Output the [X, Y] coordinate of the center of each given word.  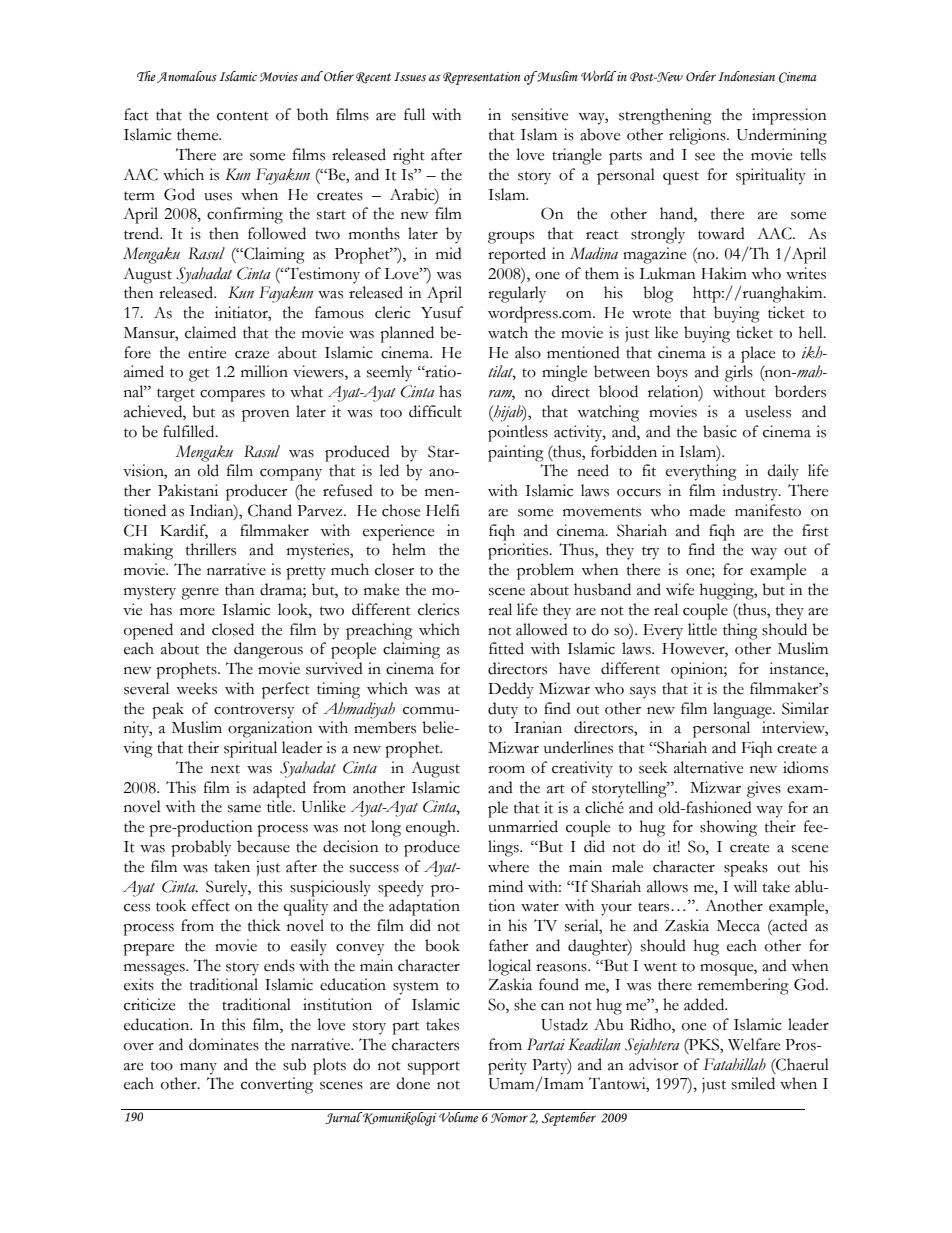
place [758, 354]
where [508, 866]
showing [728, 828]
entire [207, 352]
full [414, 114]
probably [201, 848]
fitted [506, 648]
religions [698, 136]
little [702, 629]
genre [200, 594]
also [528, 352]
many [198, 1069]
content [243, 116]
